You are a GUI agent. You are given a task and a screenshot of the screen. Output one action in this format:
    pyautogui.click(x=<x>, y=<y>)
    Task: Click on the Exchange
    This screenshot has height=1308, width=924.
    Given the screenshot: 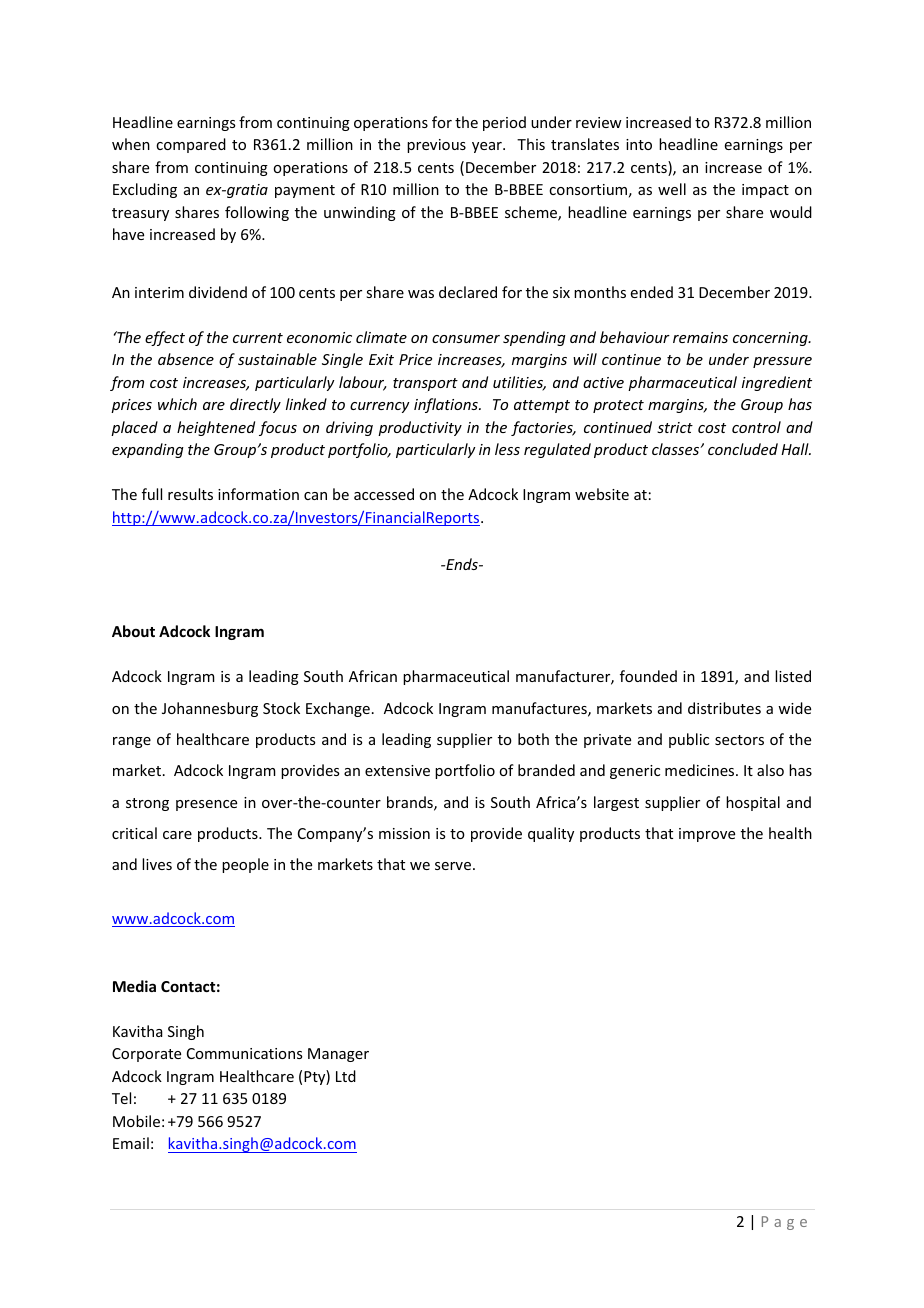 What is the action you would take?
    pyautogui.click(x=338, y=709)
